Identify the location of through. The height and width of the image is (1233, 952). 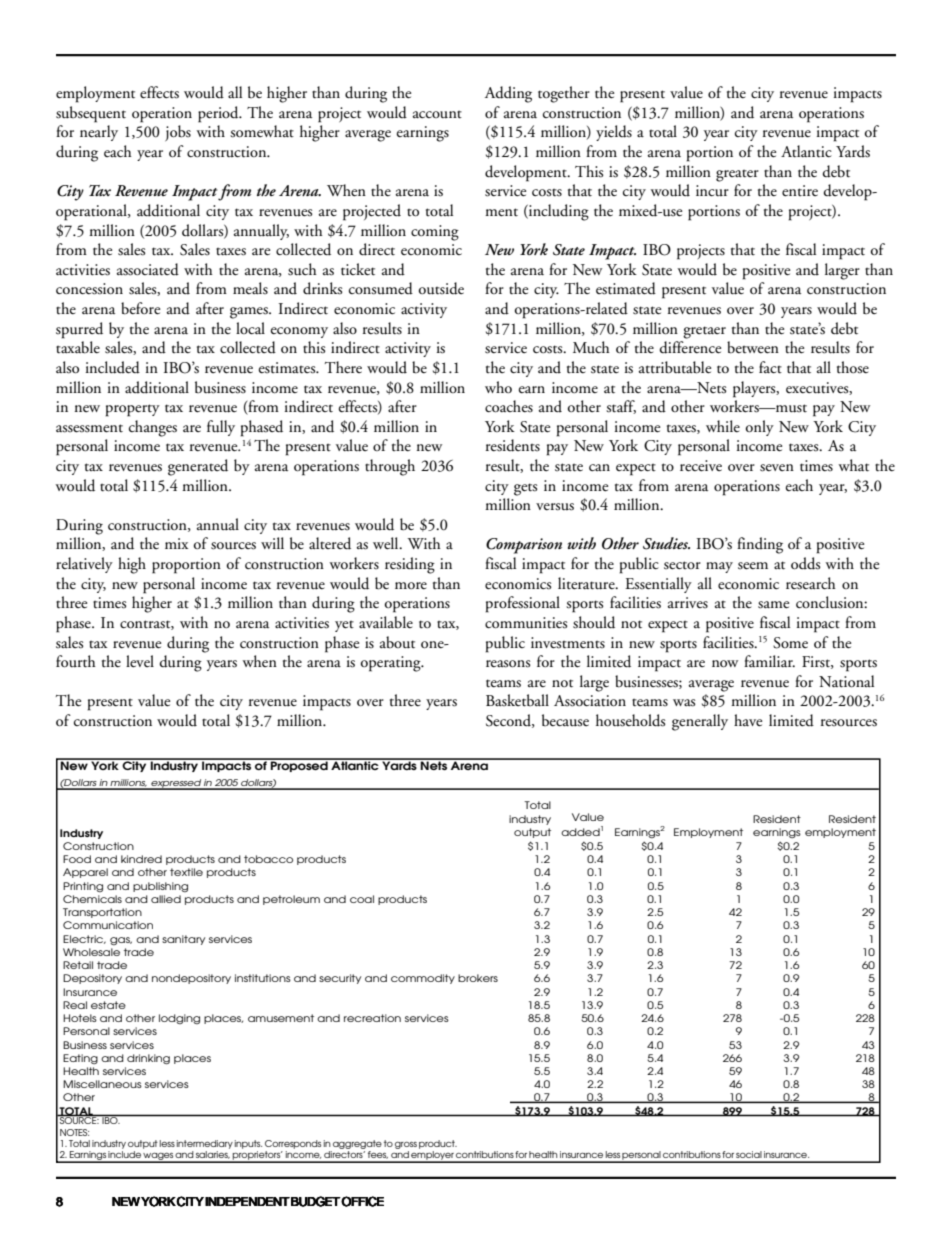
(390, 467).
